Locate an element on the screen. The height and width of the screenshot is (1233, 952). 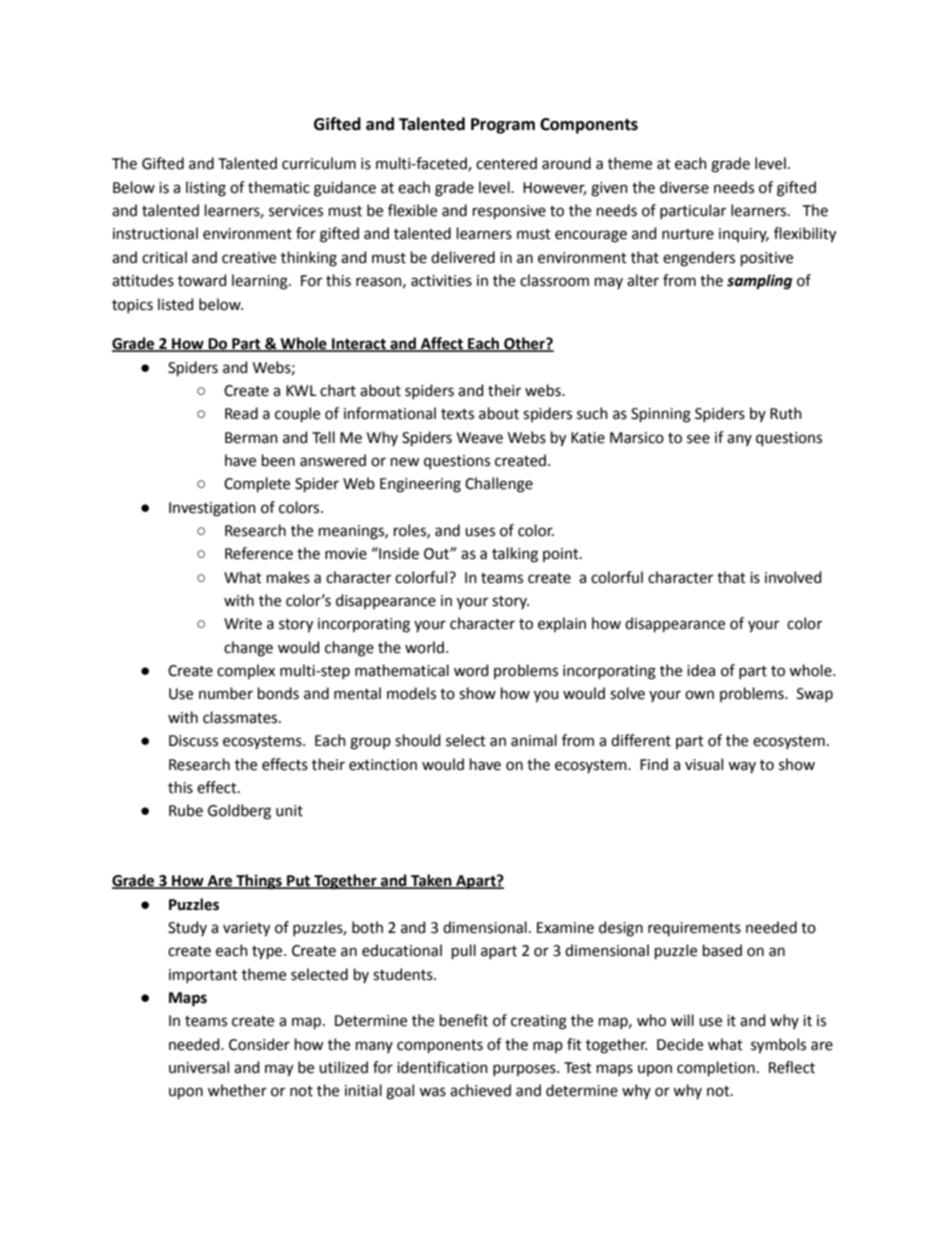
universal is located at coordinates (199, 1067).
